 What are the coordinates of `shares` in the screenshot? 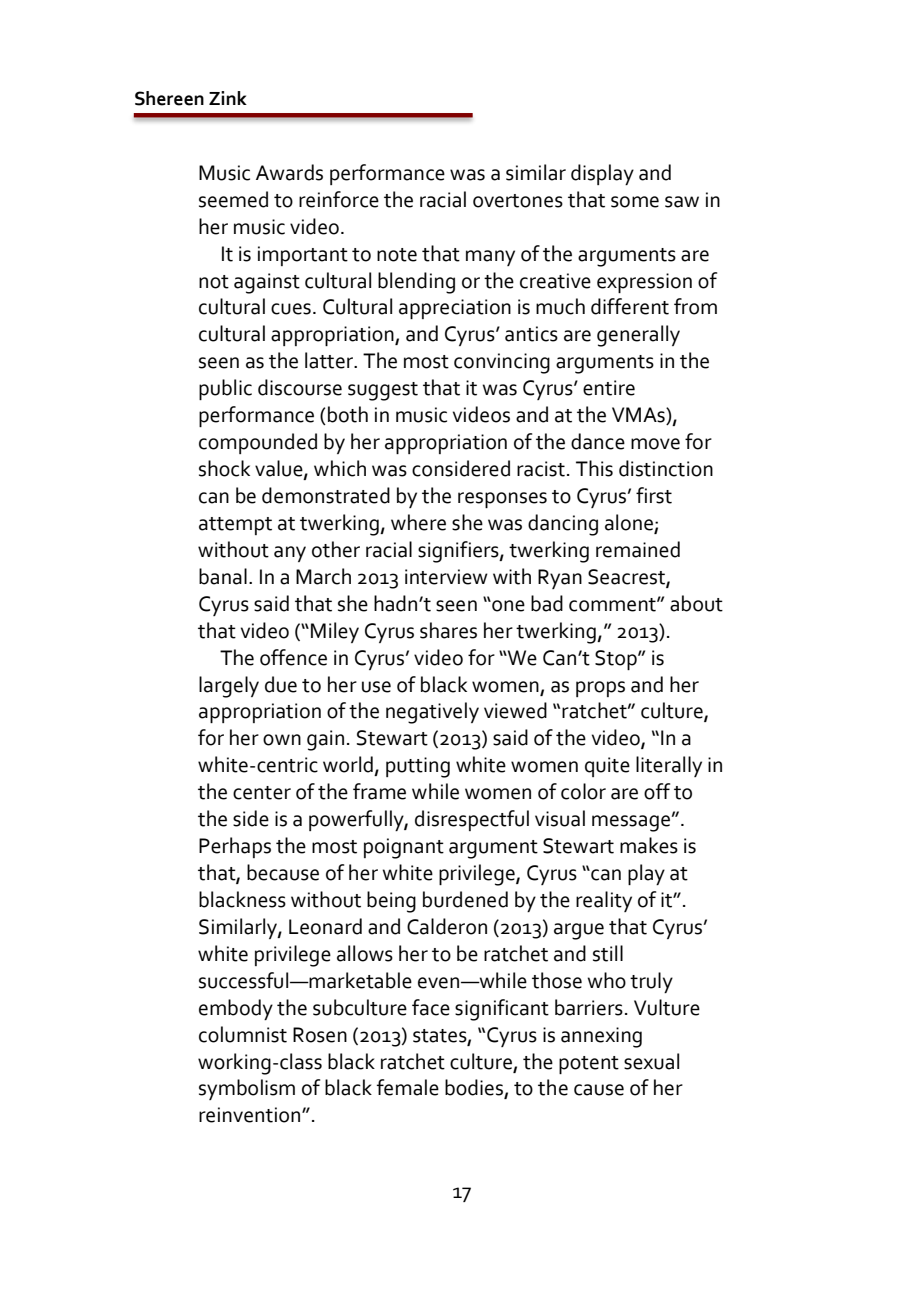 It's located at (448, 630).
